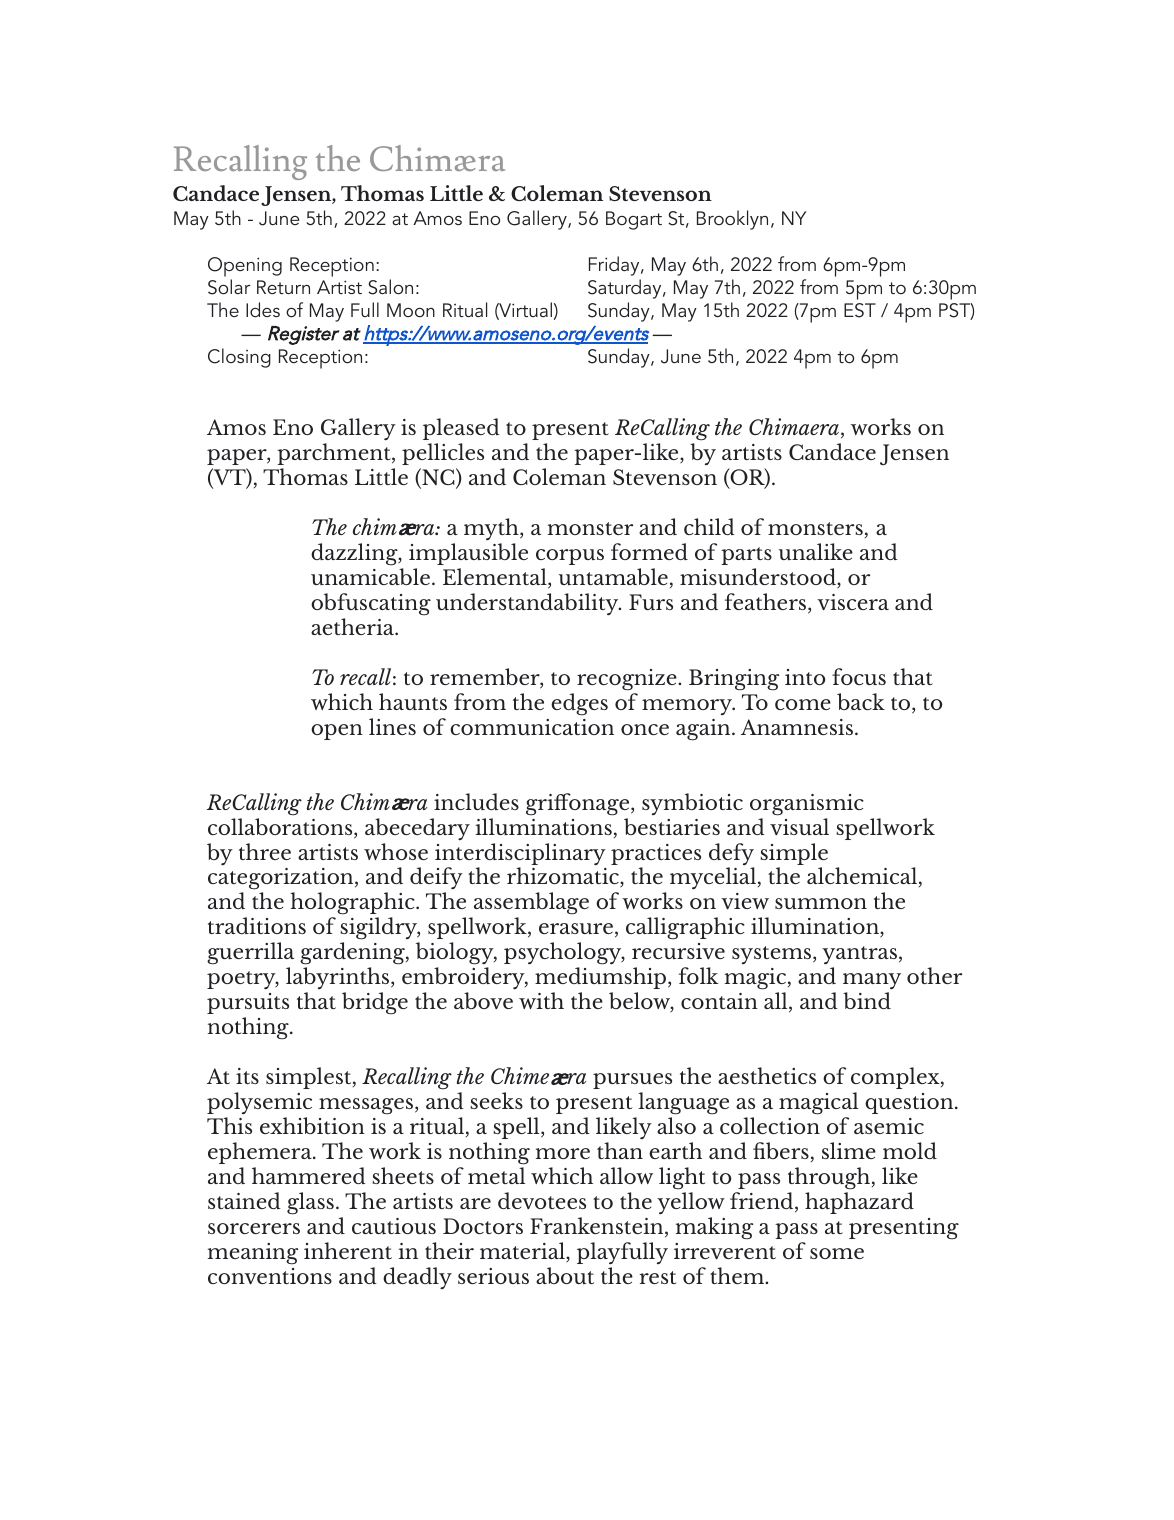 The image size is (1174, 1520). What do you see at coordinates (867, 1000) in the screenshot?
I see `bind` at bounding box center [867, 1000].
